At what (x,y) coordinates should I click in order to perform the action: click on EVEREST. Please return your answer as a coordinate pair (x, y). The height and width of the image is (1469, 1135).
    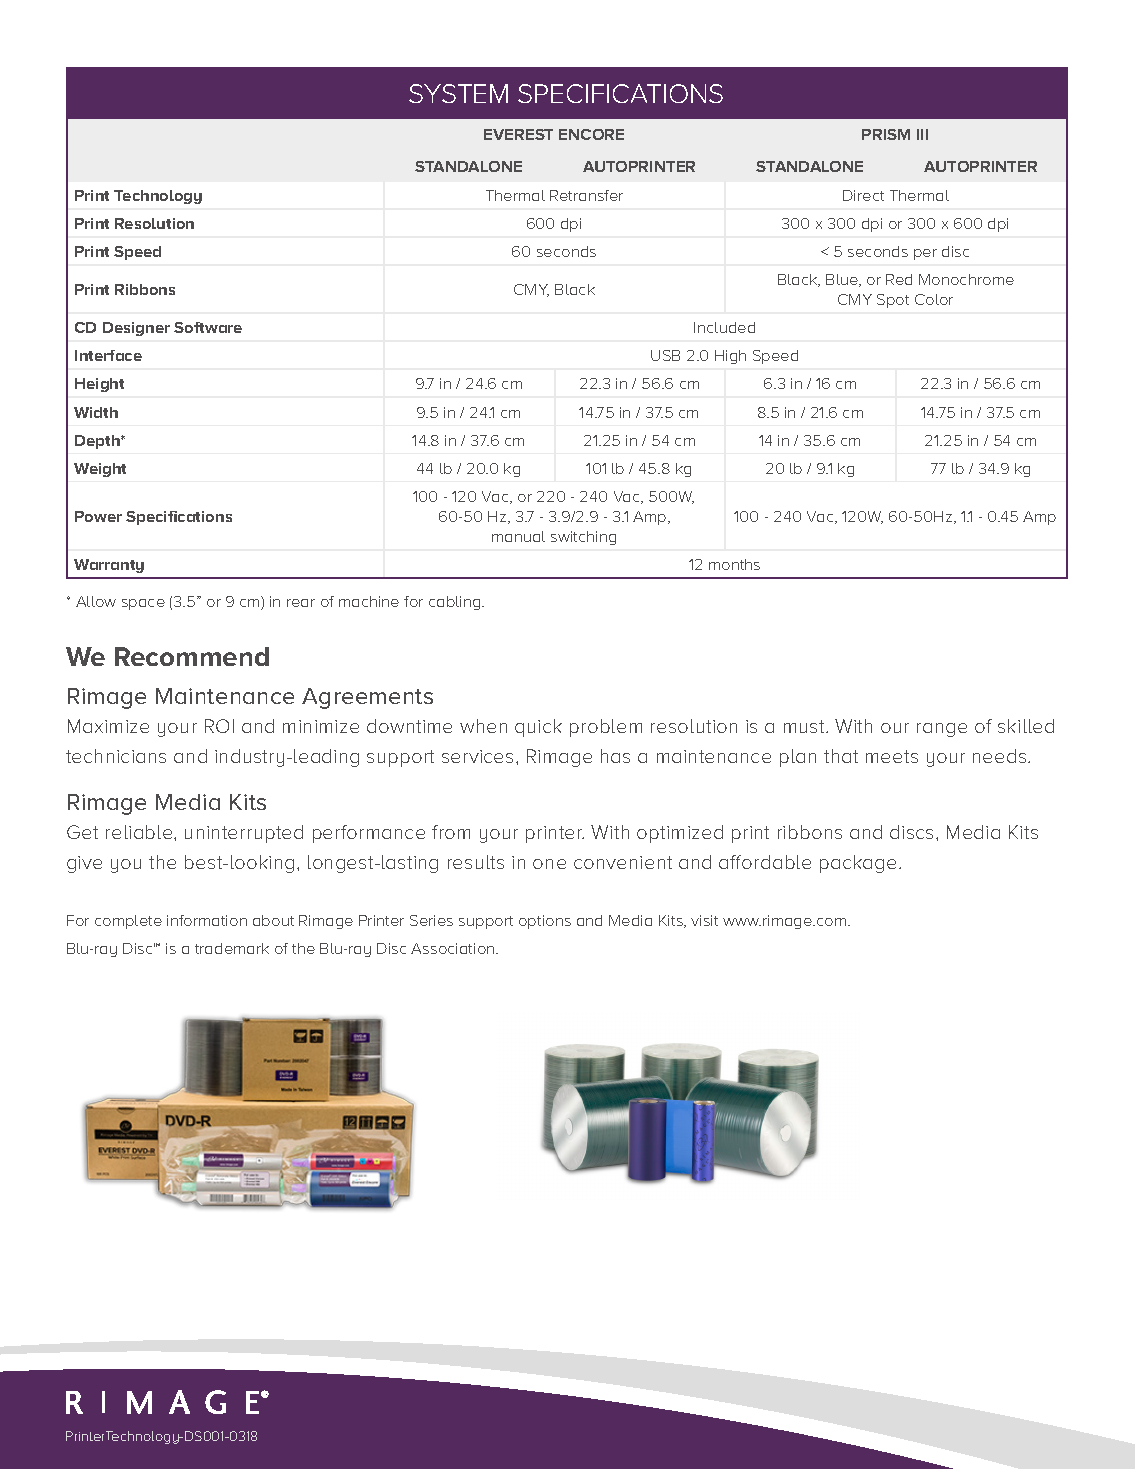
    Looking at the image, I should click on (518, 134).
